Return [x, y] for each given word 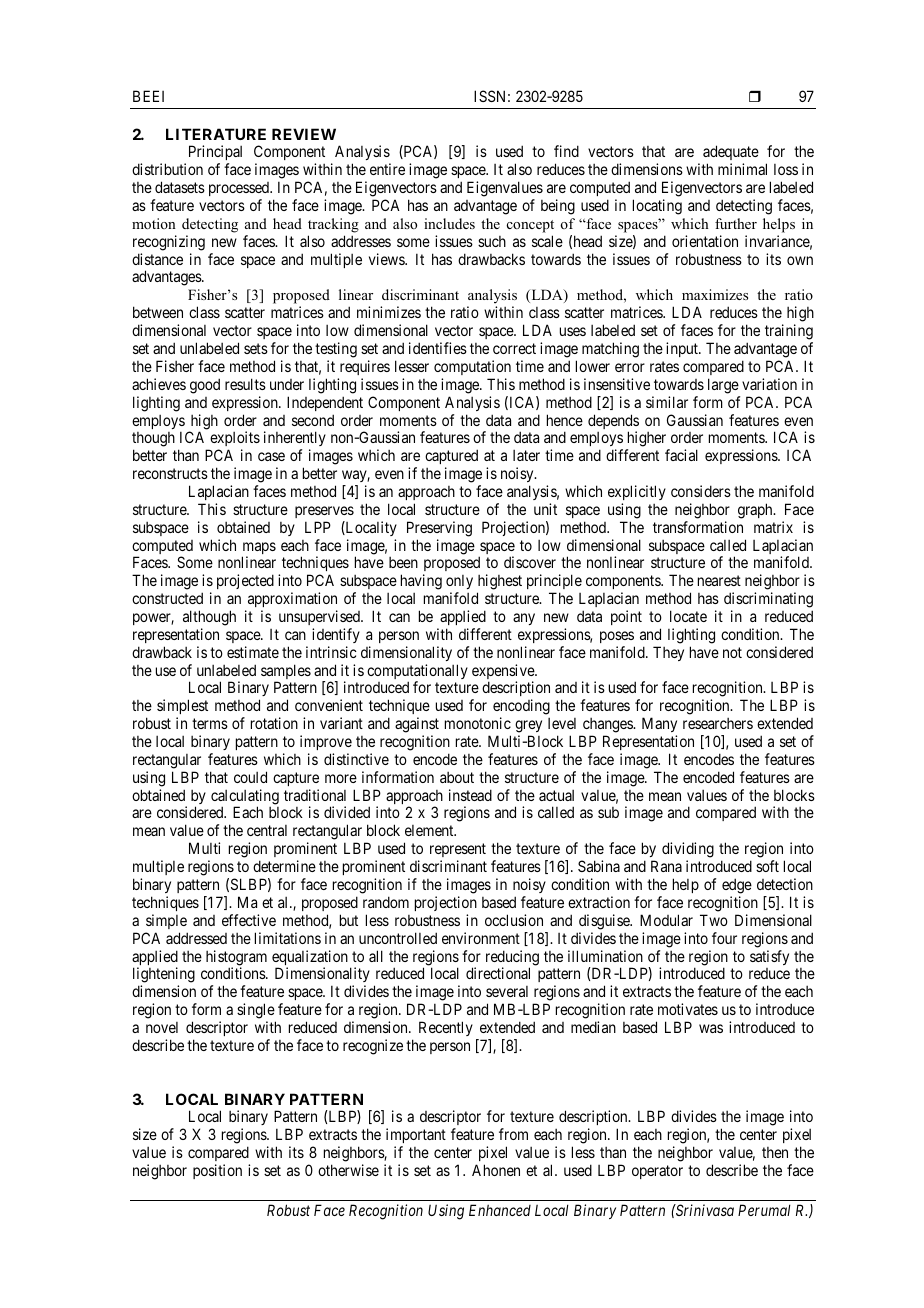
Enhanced [500, 1210]
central [267, 830]
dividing [688, 851]
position [217, 1171]
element [430, 830]
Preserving [439, 529]
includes [449, 223]
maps [259, 549]
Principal [215, 154]
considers [701, 491]
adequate [731, 154]
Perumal [764, 1210]
